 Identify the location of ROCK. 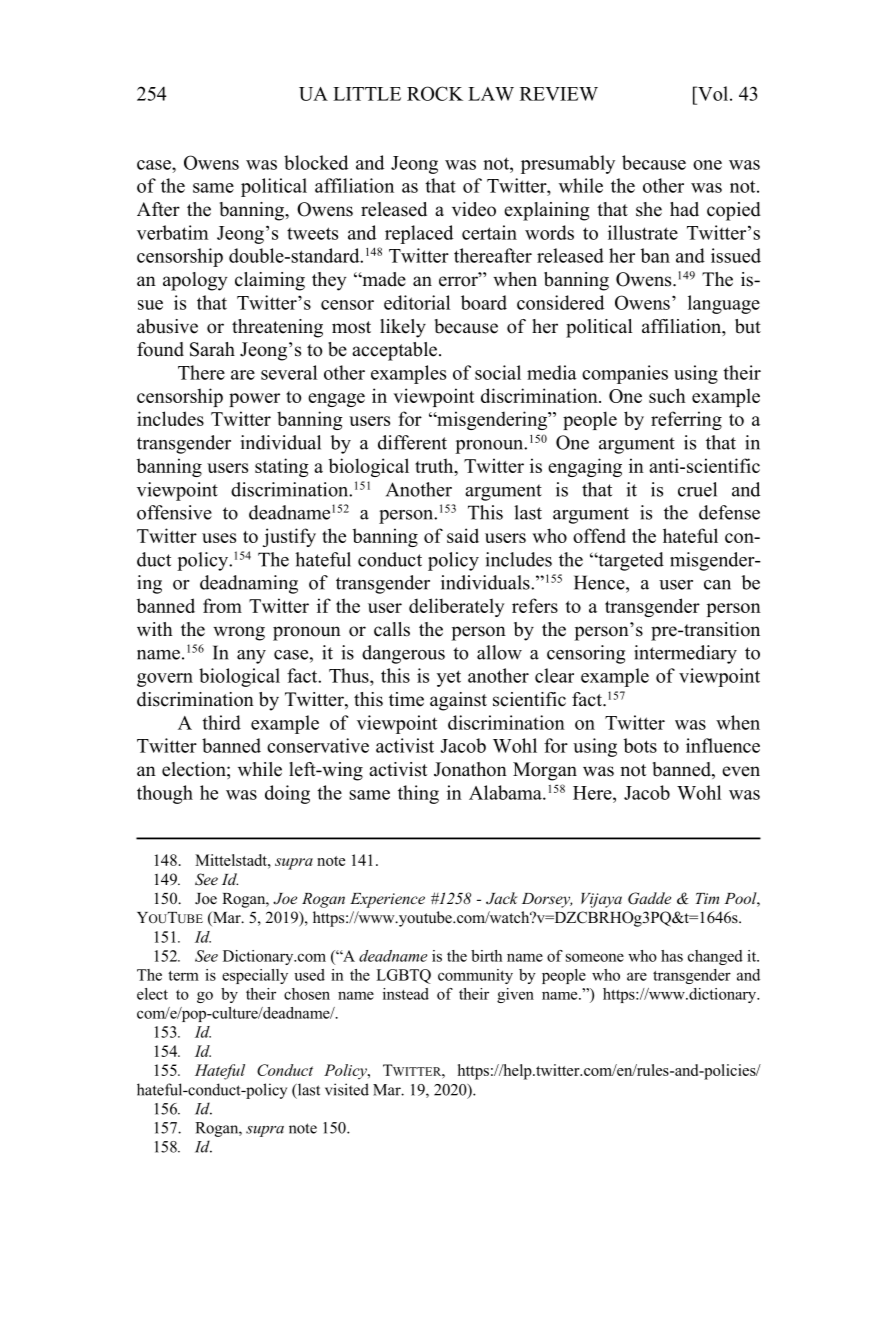
(435, 93).
